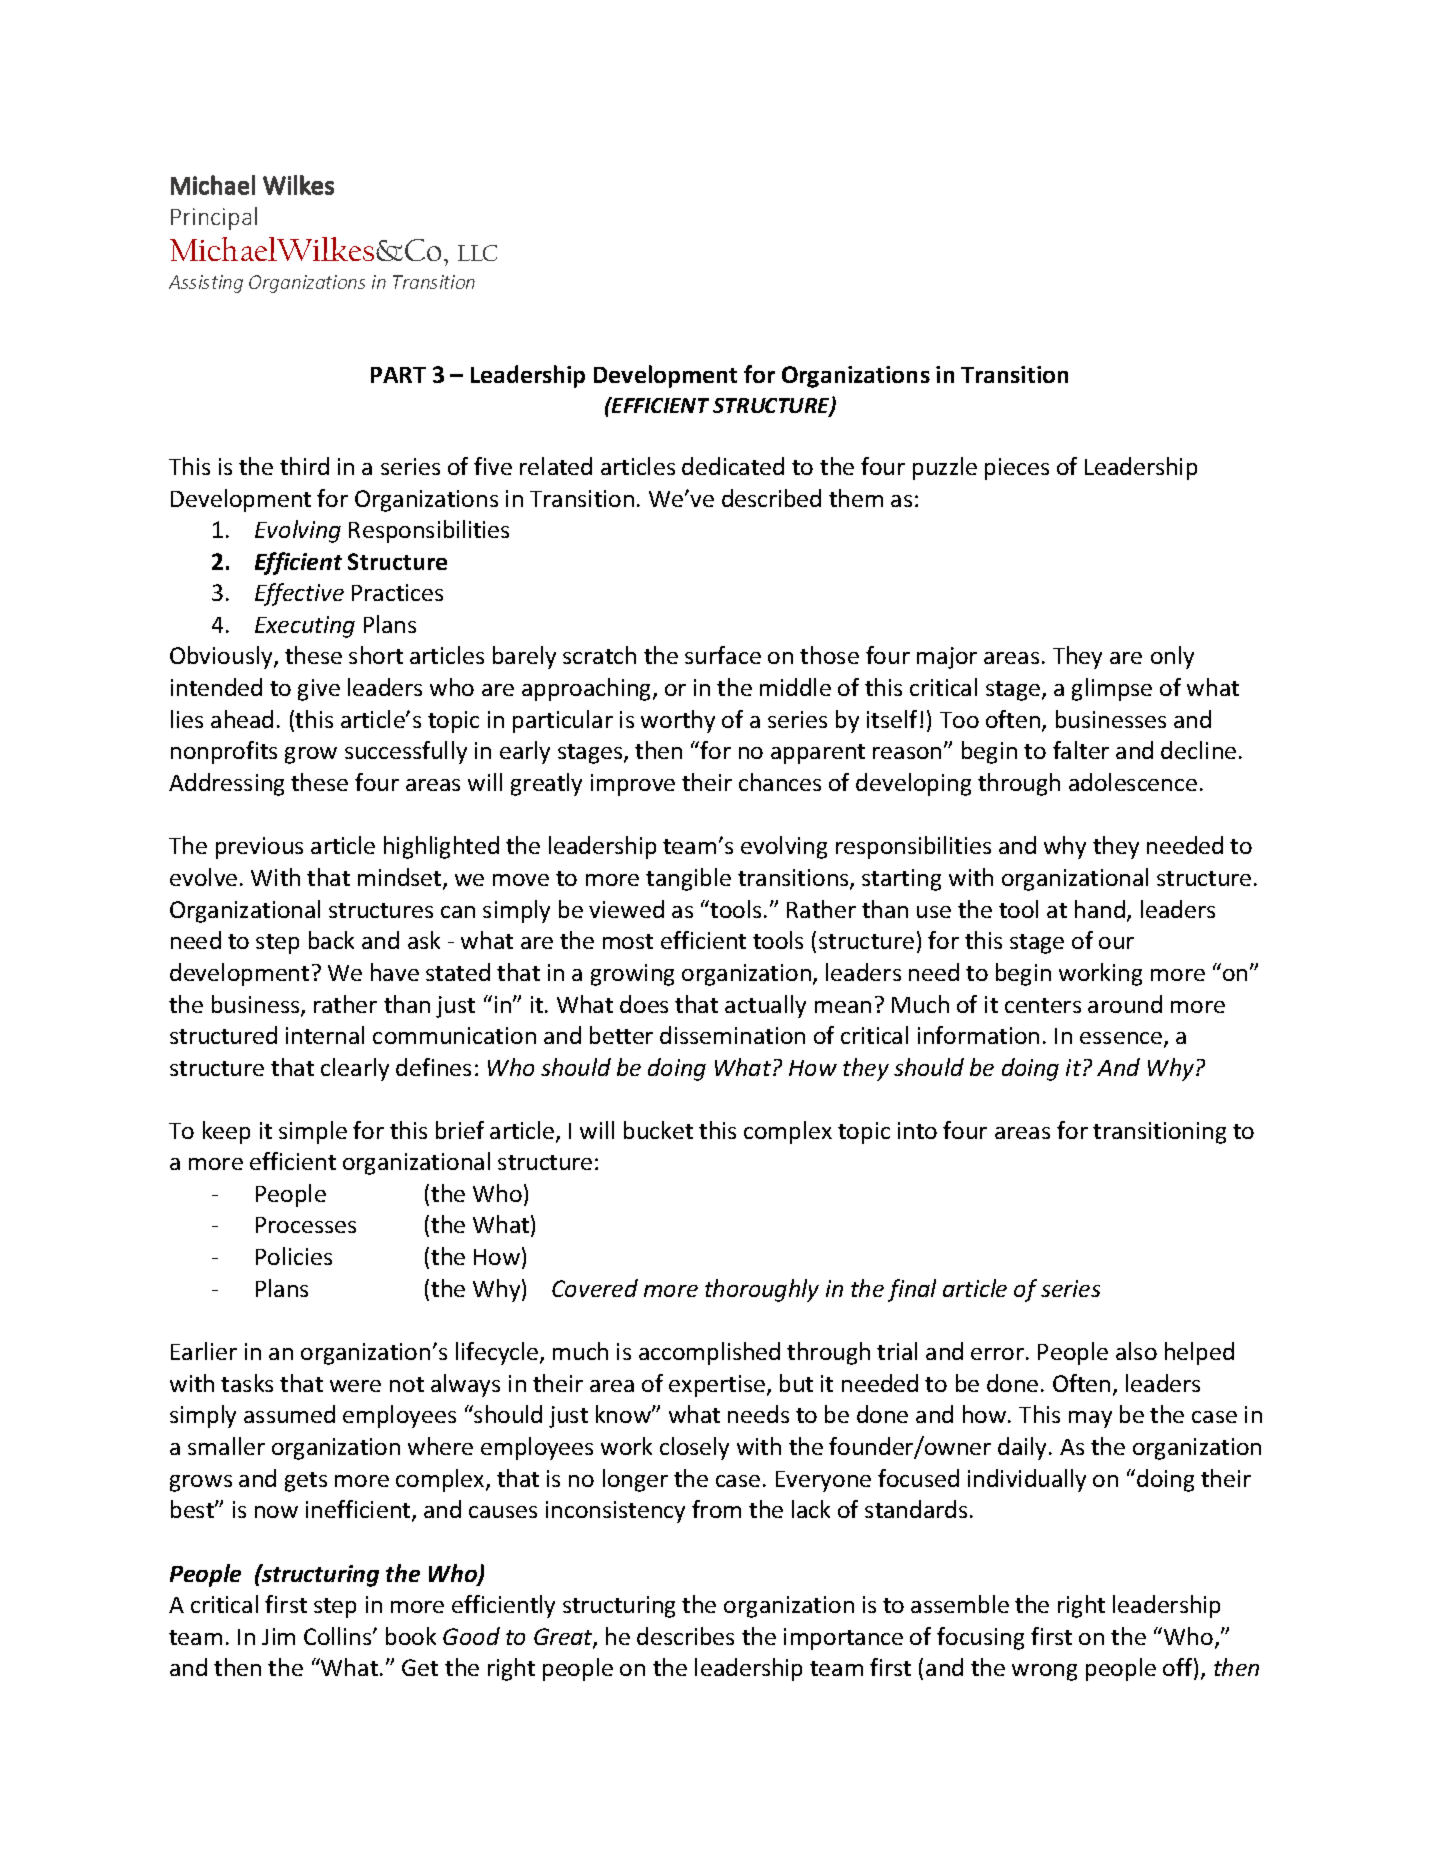 This page has width=1440, height=1864. I want to click on Effective, so click(299, 594).
